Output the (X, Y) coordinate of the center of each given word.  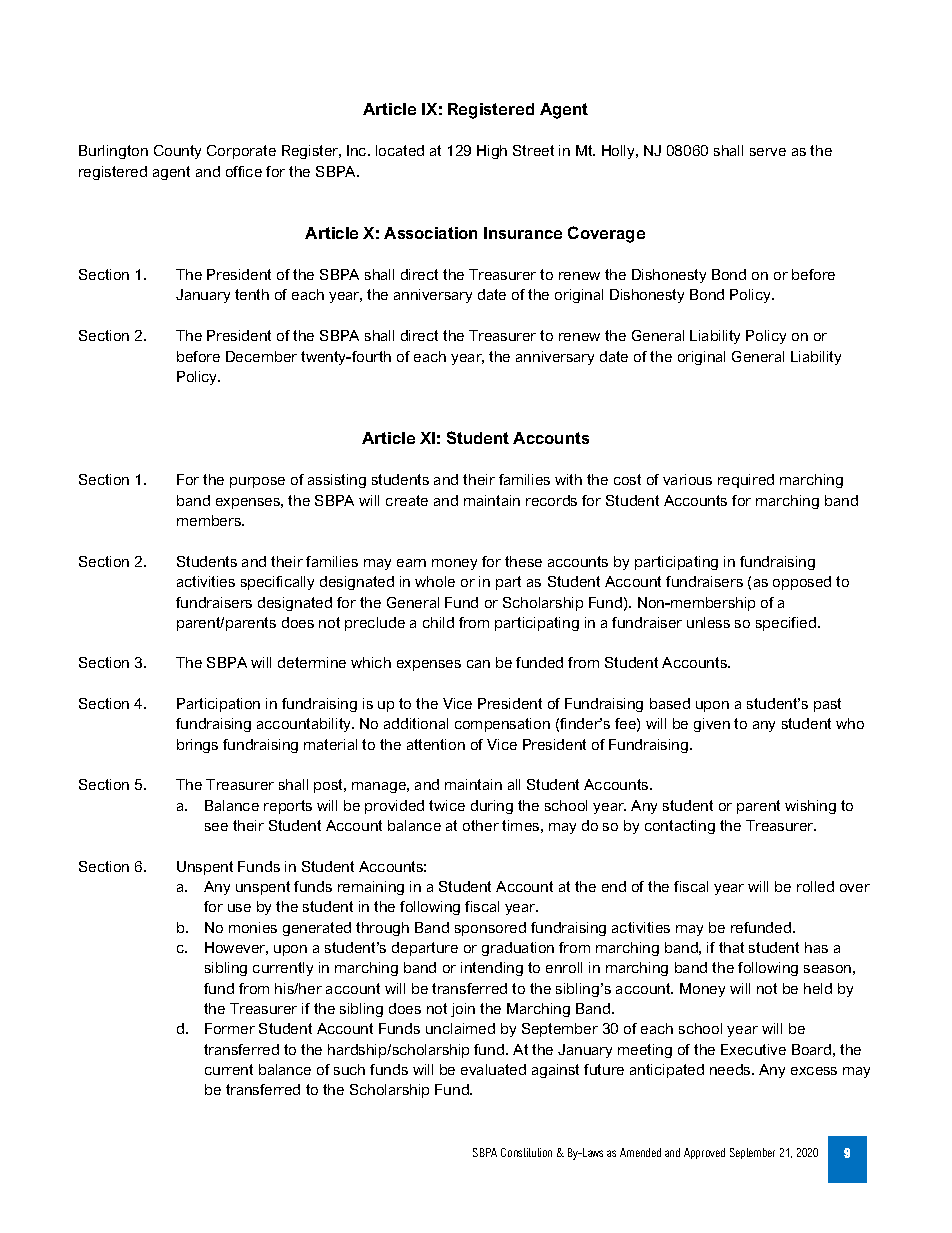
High (492, 152)
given (712, 725)
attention (436, 744)
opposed (802, 583)
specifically (277, 583)
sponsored (490, 929)
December (261, 356)
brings (197, 746)
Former (230, 1028)
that (731, 947)
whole (435, 581)
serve (768, 152)
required (746, 481)
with (568, 479)
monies (253, 927)
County (177, 152)
